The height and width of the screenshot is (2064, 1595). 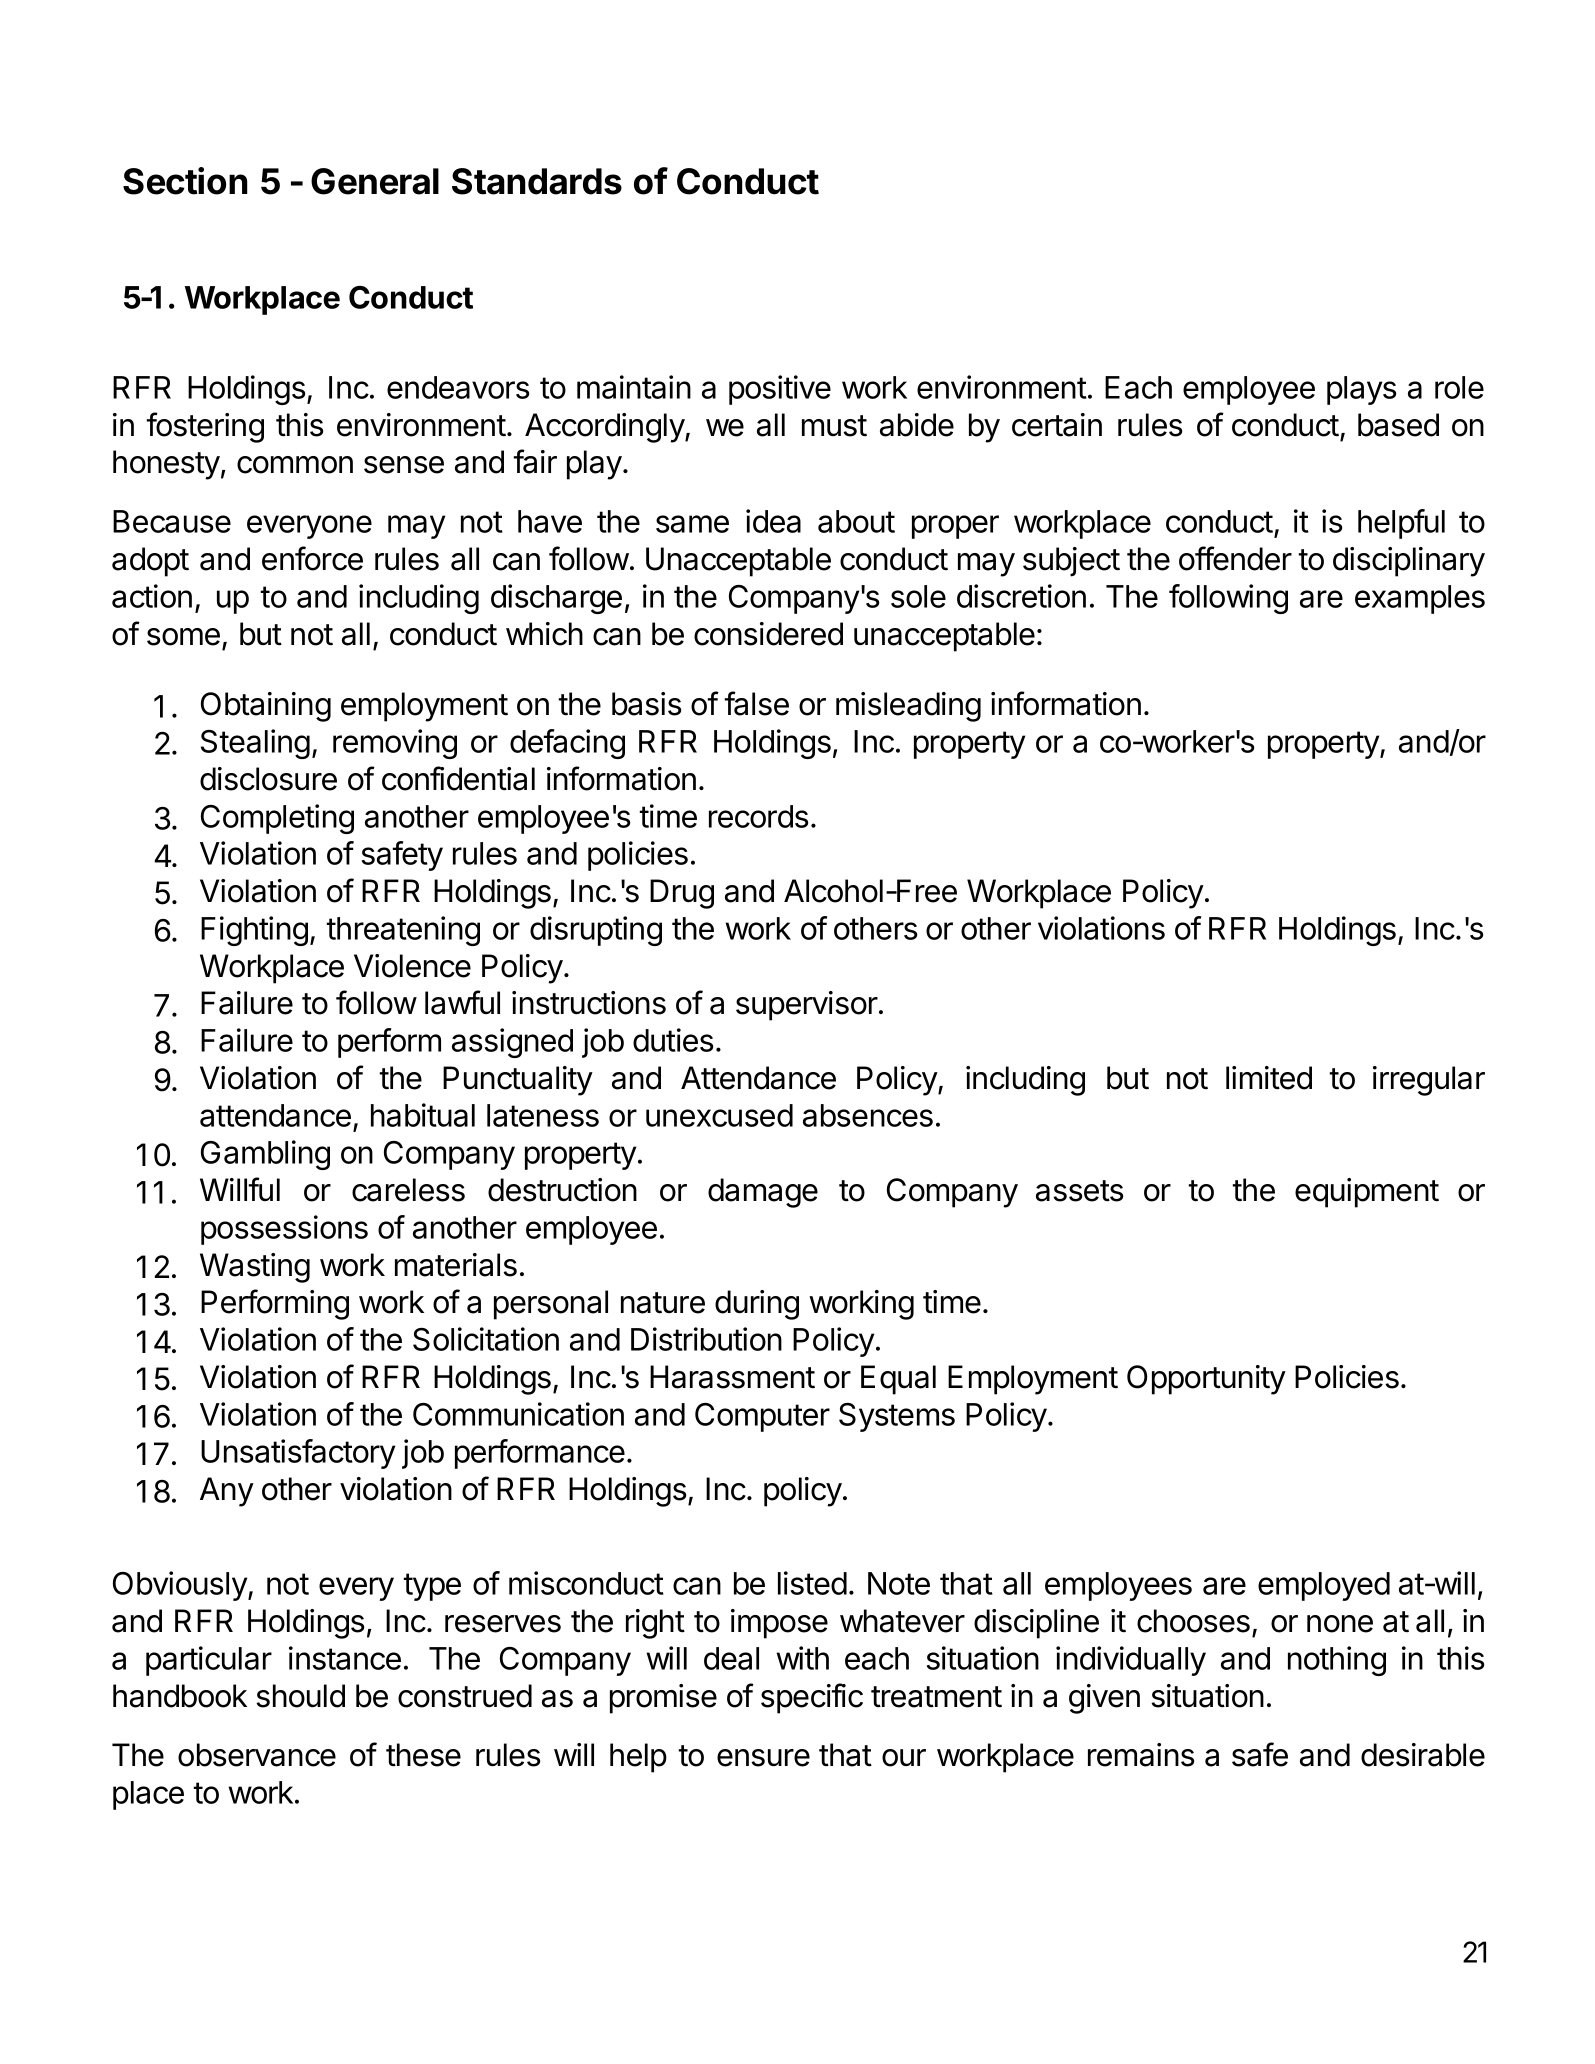 What do you see at coordinates (254, 931) in the screenshot?
I see `Fighting` at bounding box center [254, 931].
